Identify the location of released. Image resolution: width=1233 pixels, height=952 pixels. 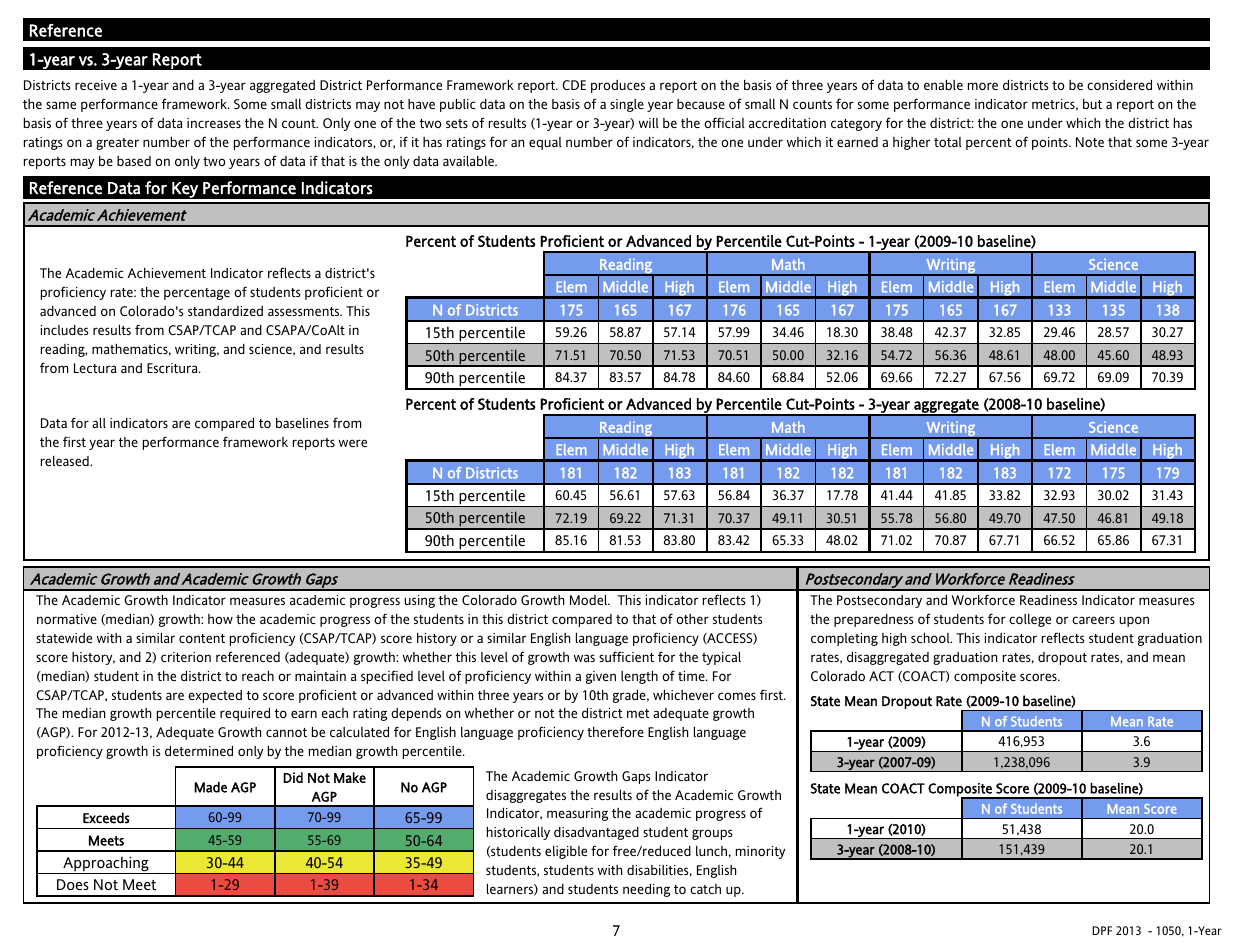
(66, 461).
